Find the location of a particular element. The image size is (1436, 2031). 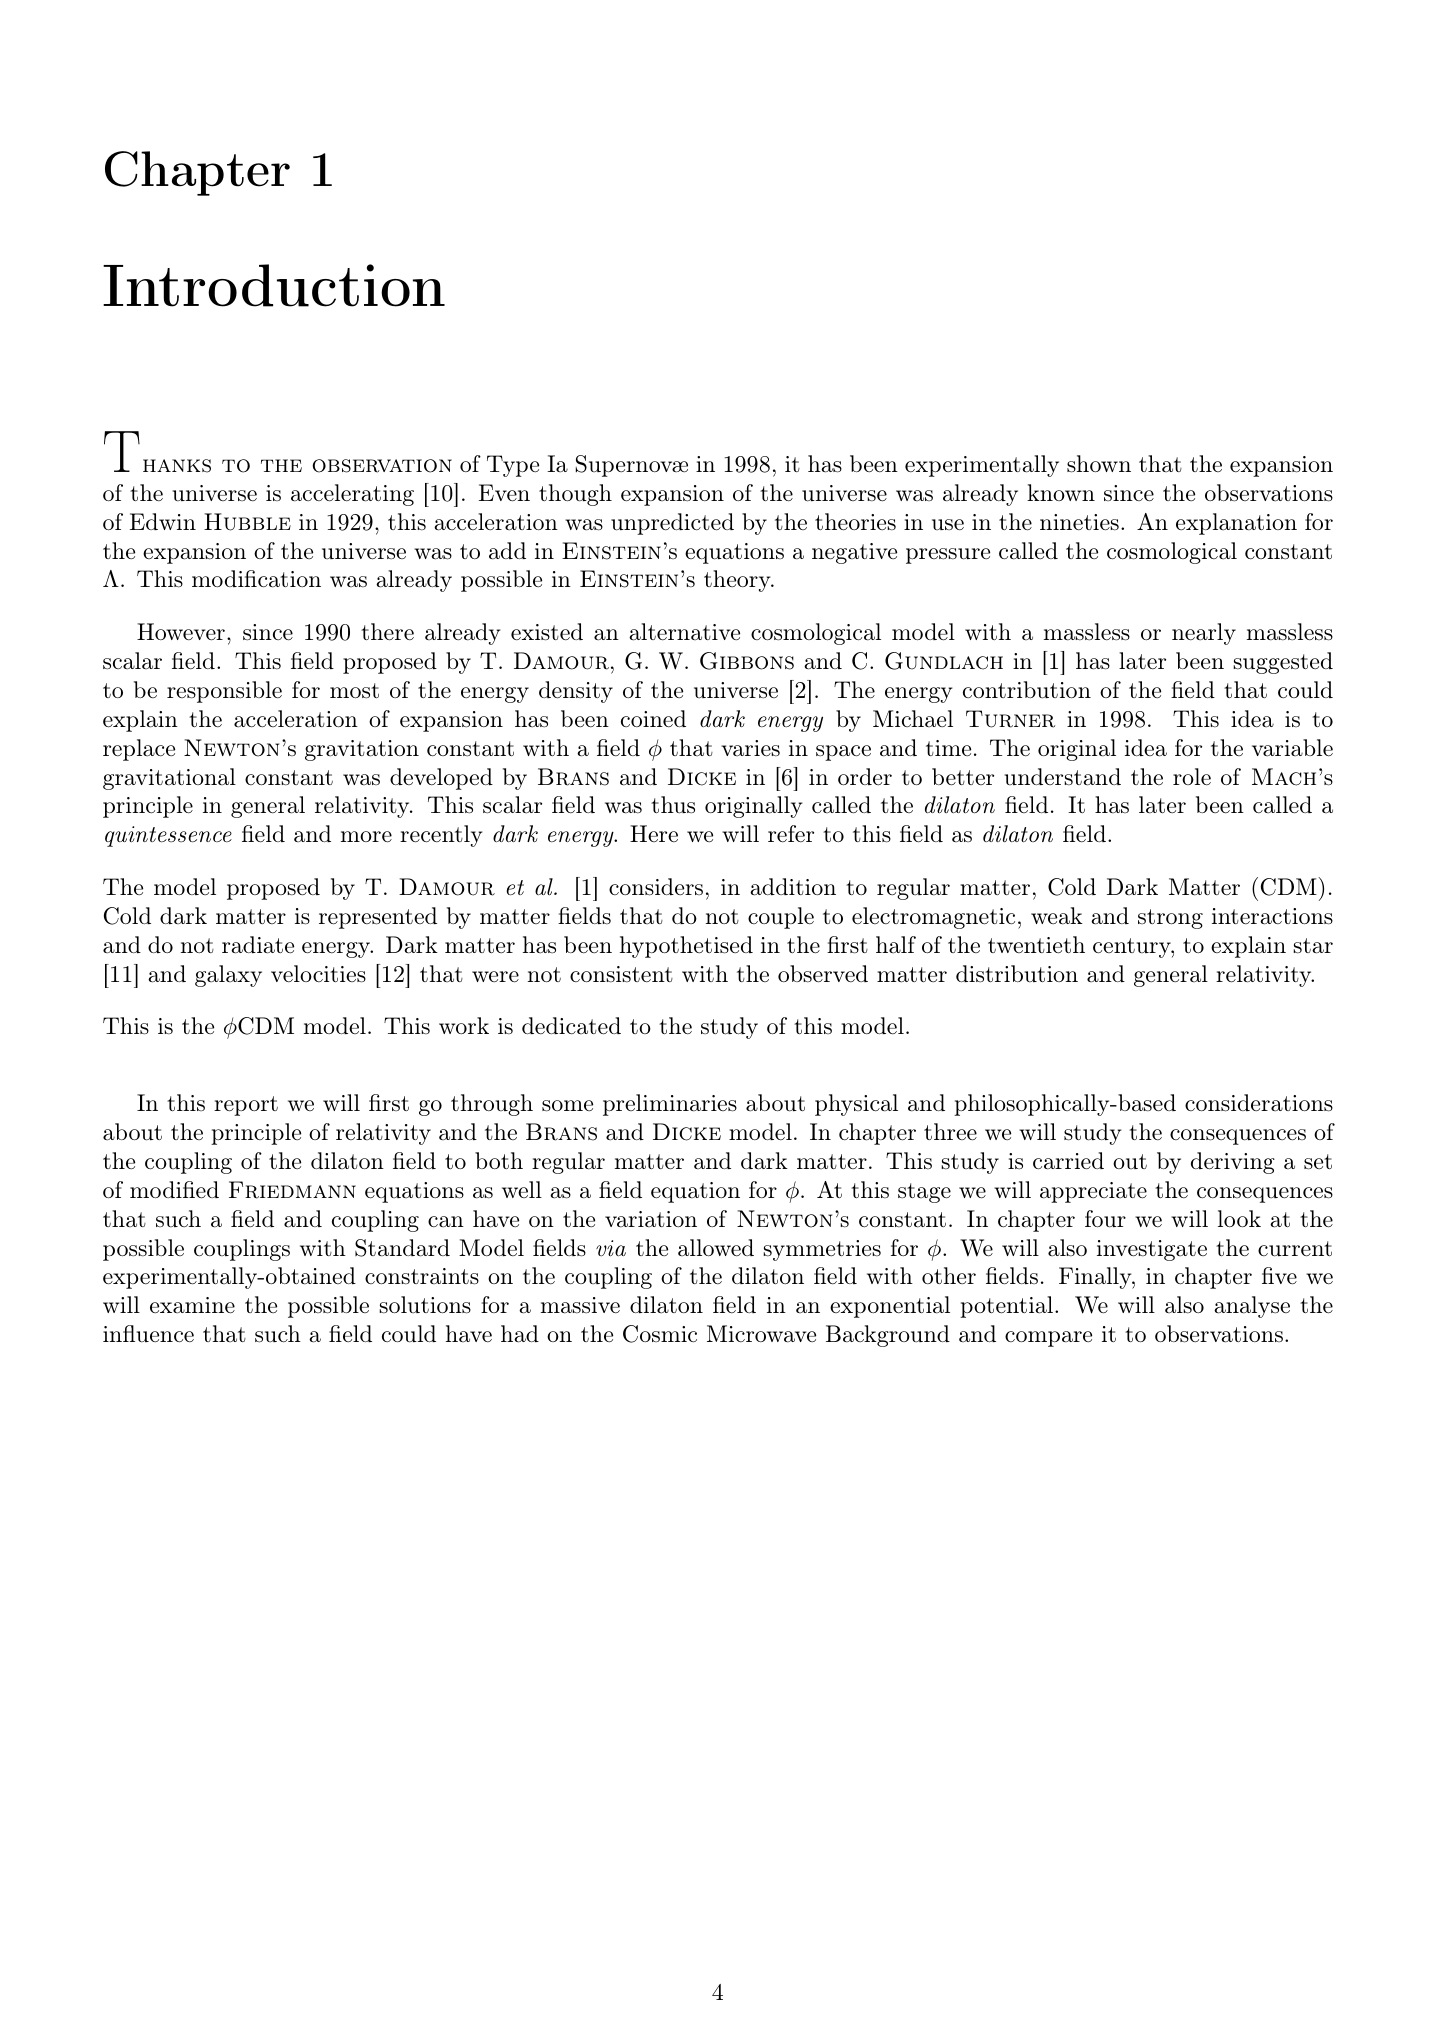

examine is located at coordinates (192, 1305).
